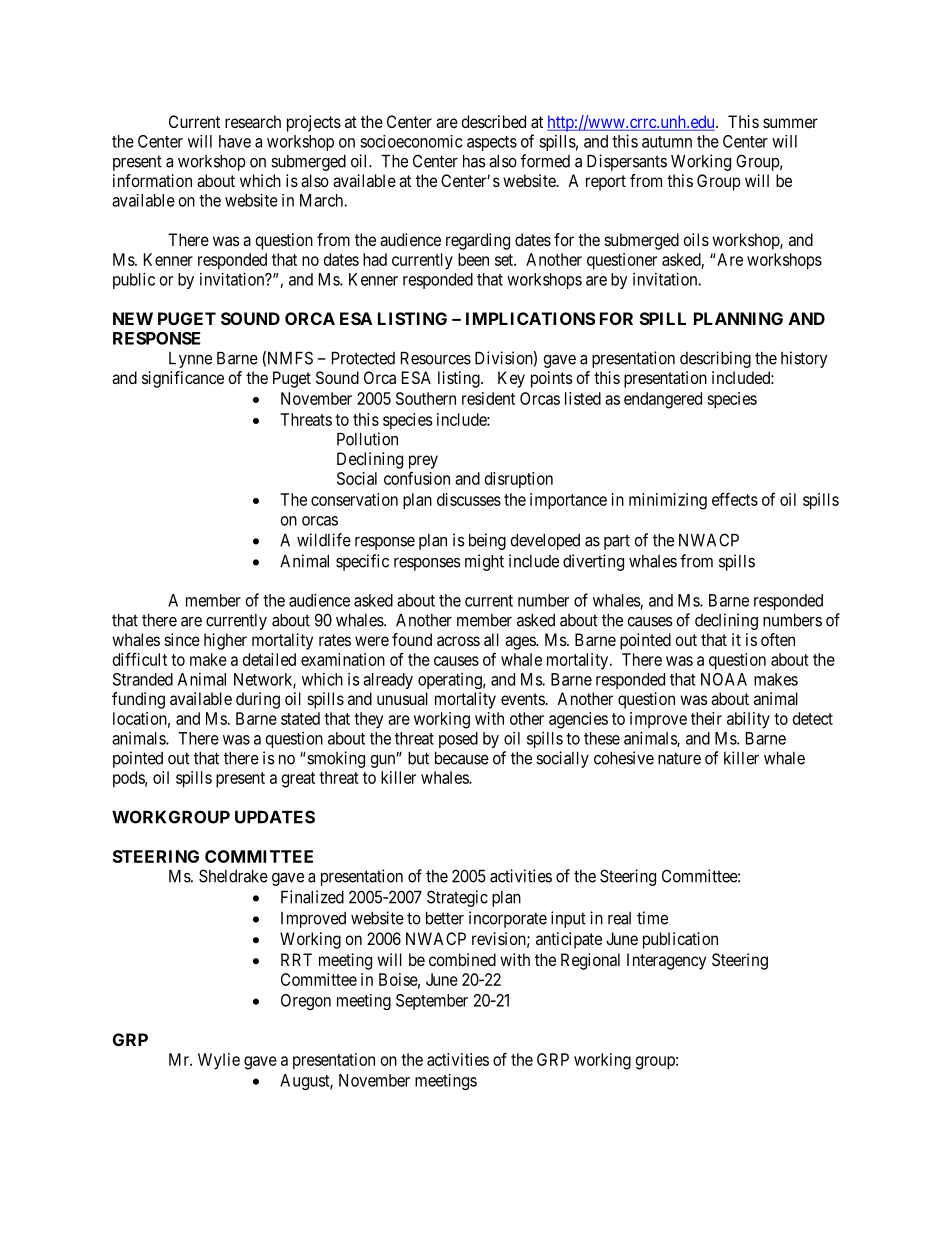  Describe the element at coordinates (235, 141) in the image. I see `have` at that location.
